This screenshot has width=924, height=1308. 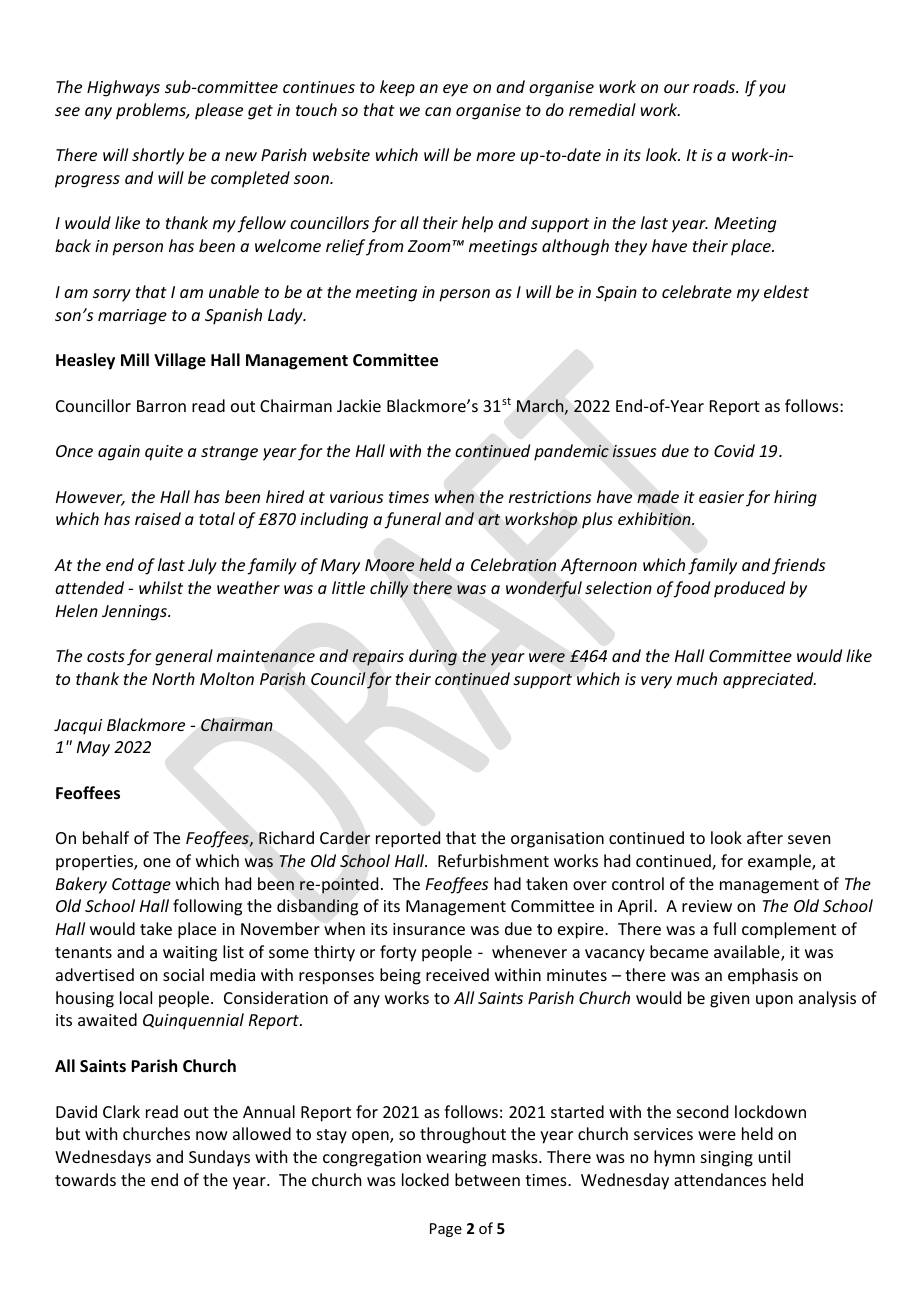 What do you see at coordinates (158, 156) in the screenshot?
I see `shortly` at bounding box center [158, 156].
